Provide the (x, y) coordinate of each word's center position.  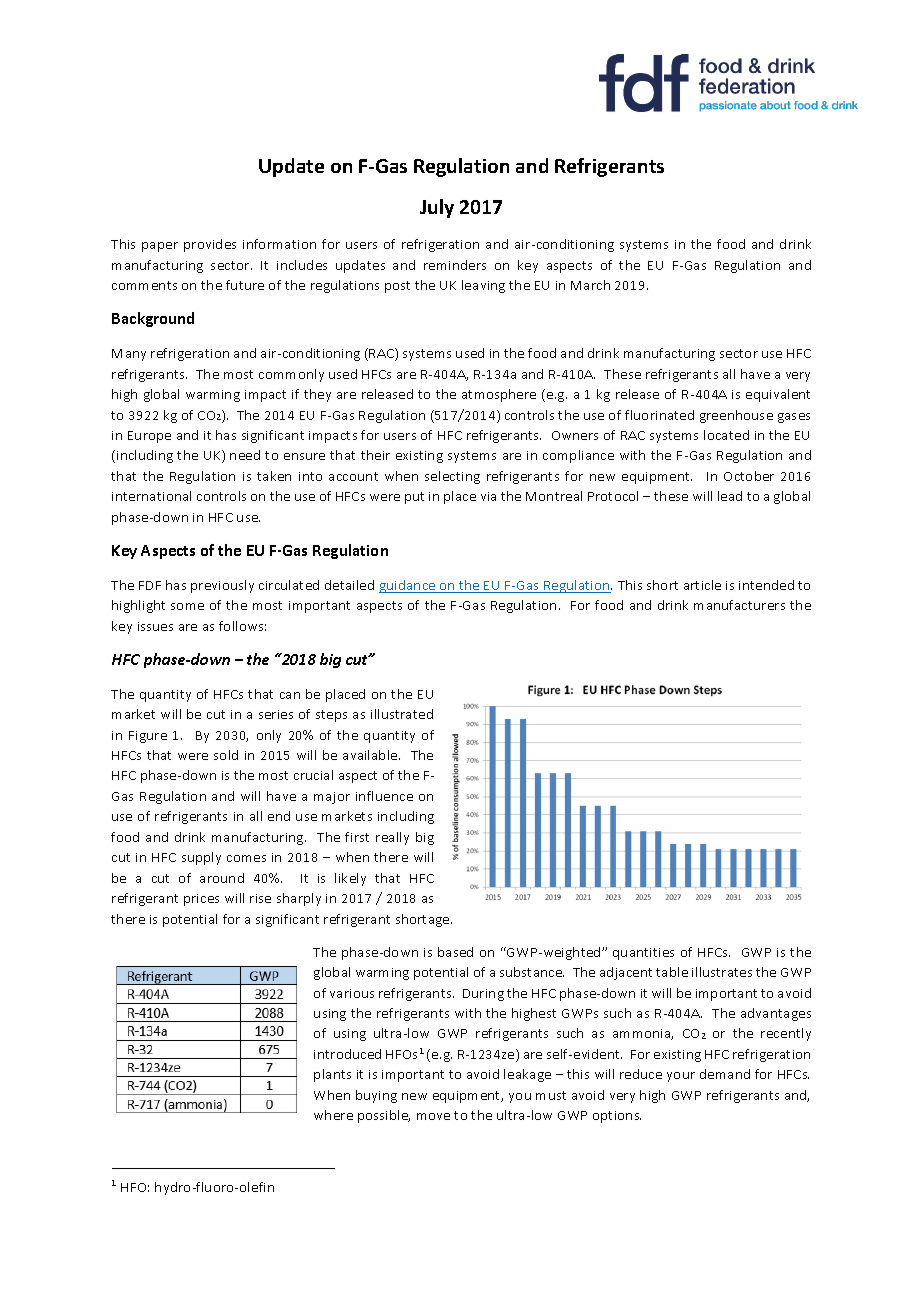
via (488, 496)
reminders (455, 265)
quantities (643, 954)
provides (210, 245)
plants (332, 1075)
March (590, 285)
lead (730, 496)
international (151, 496)
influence (384, 796)
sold (226, 755)
